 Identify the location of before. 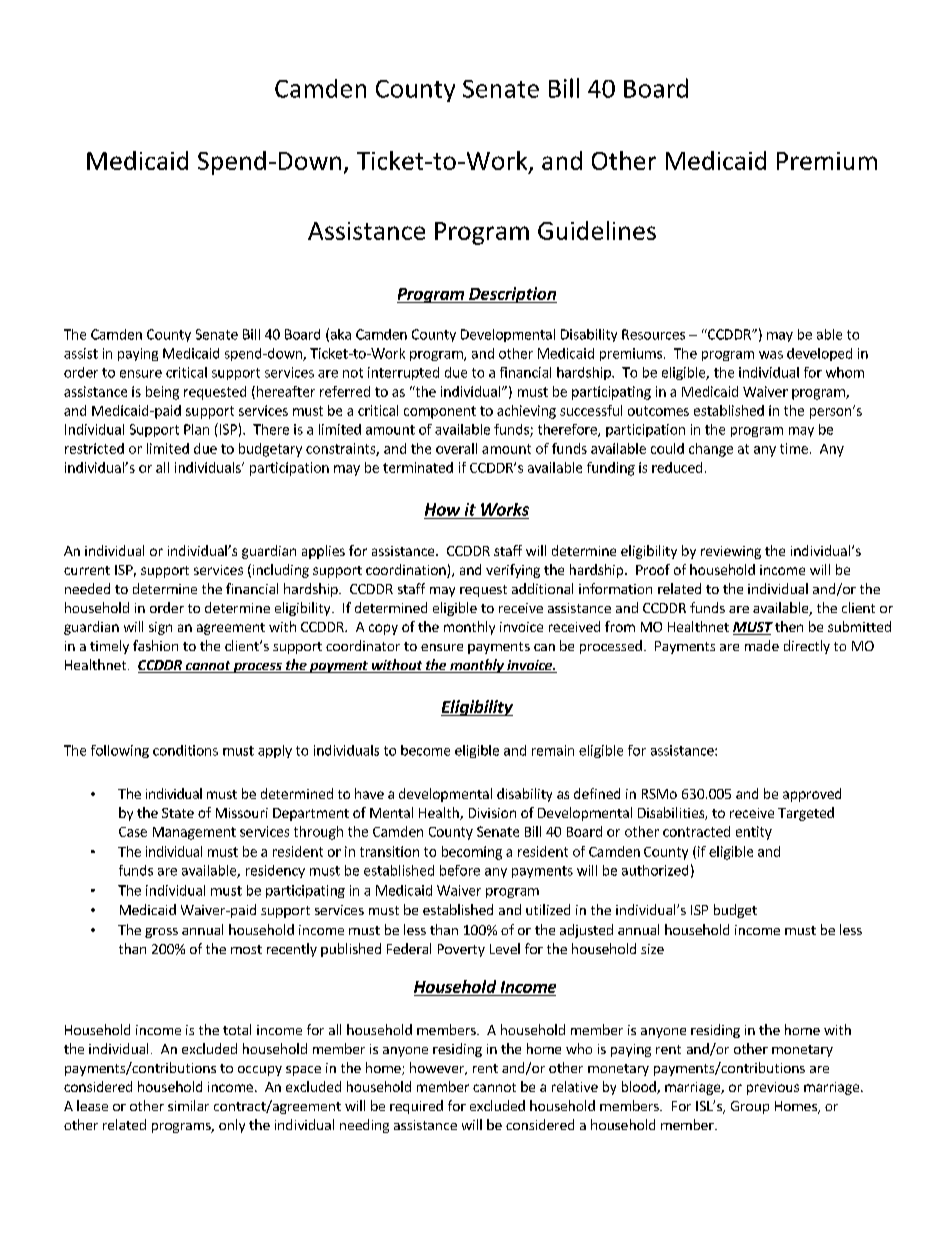
(460, 870).
